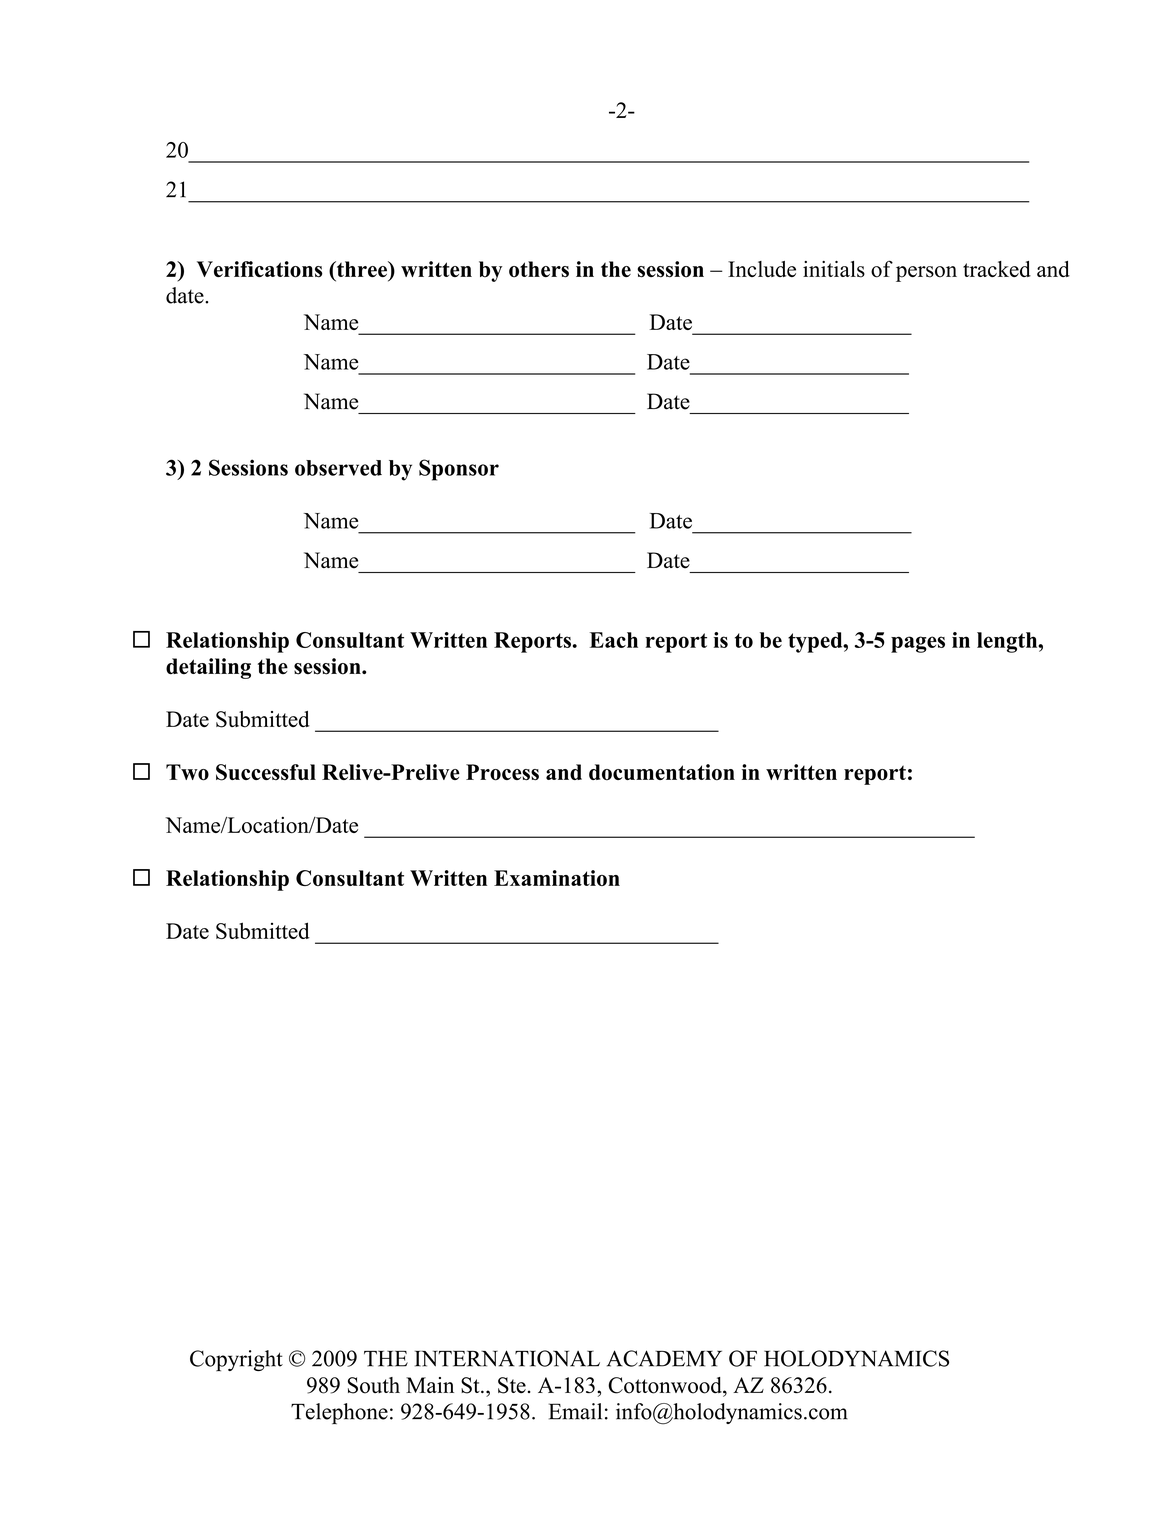 This screenshot has height=1520, width=1174. I want to click on Examination, so click(557, 878).
